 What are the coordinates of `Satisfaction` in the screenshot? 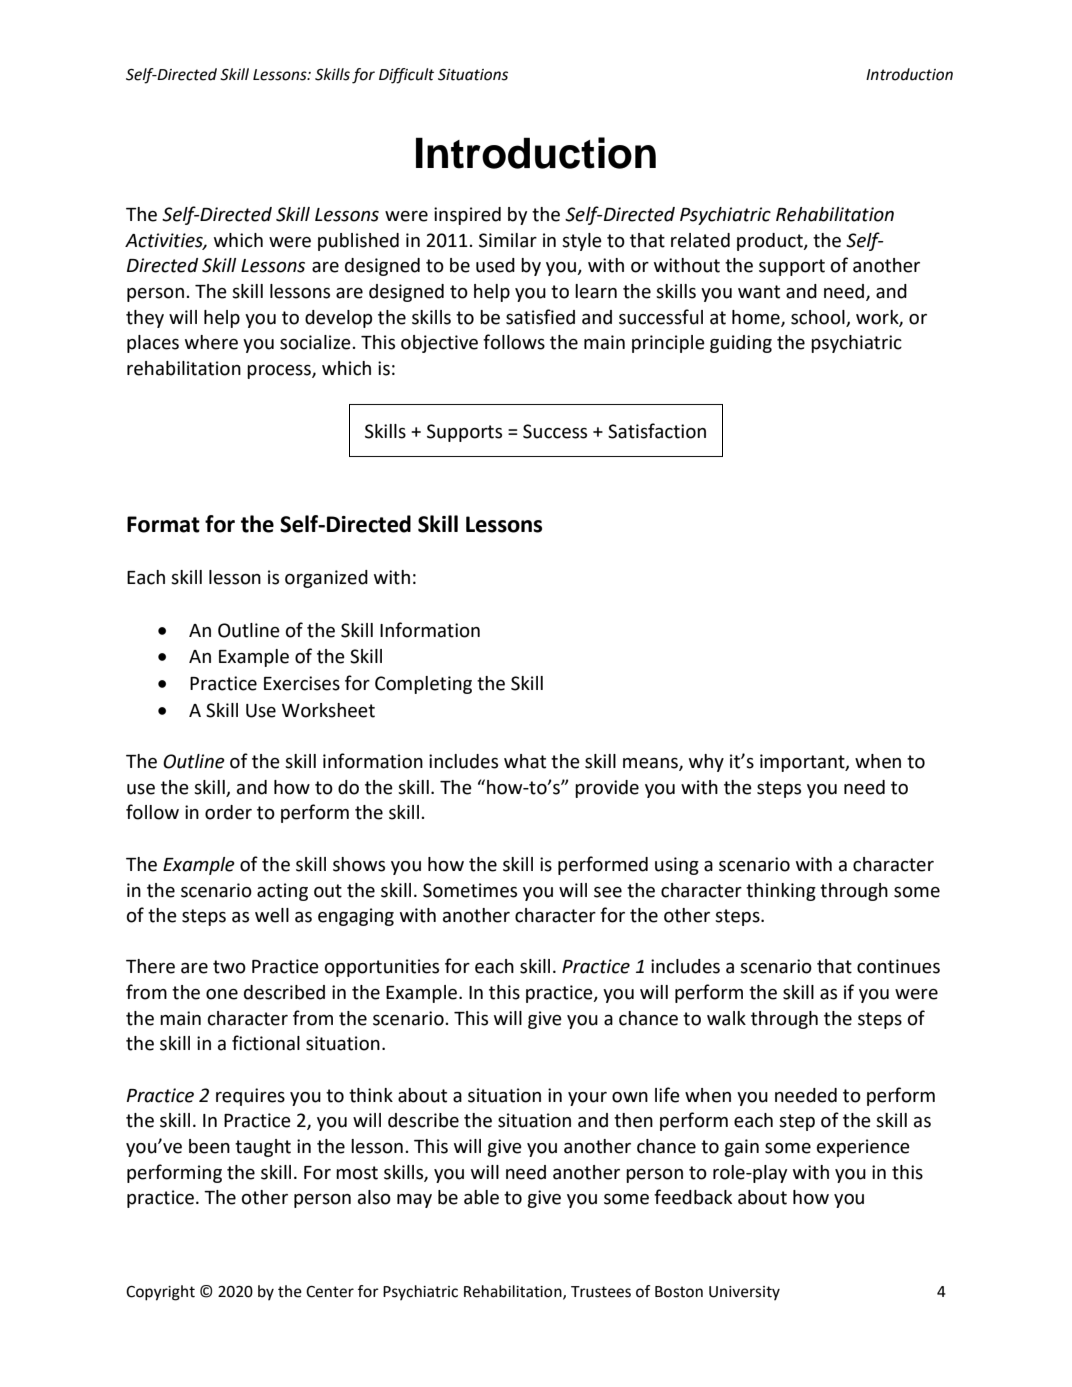 It's located at (657, 431).
